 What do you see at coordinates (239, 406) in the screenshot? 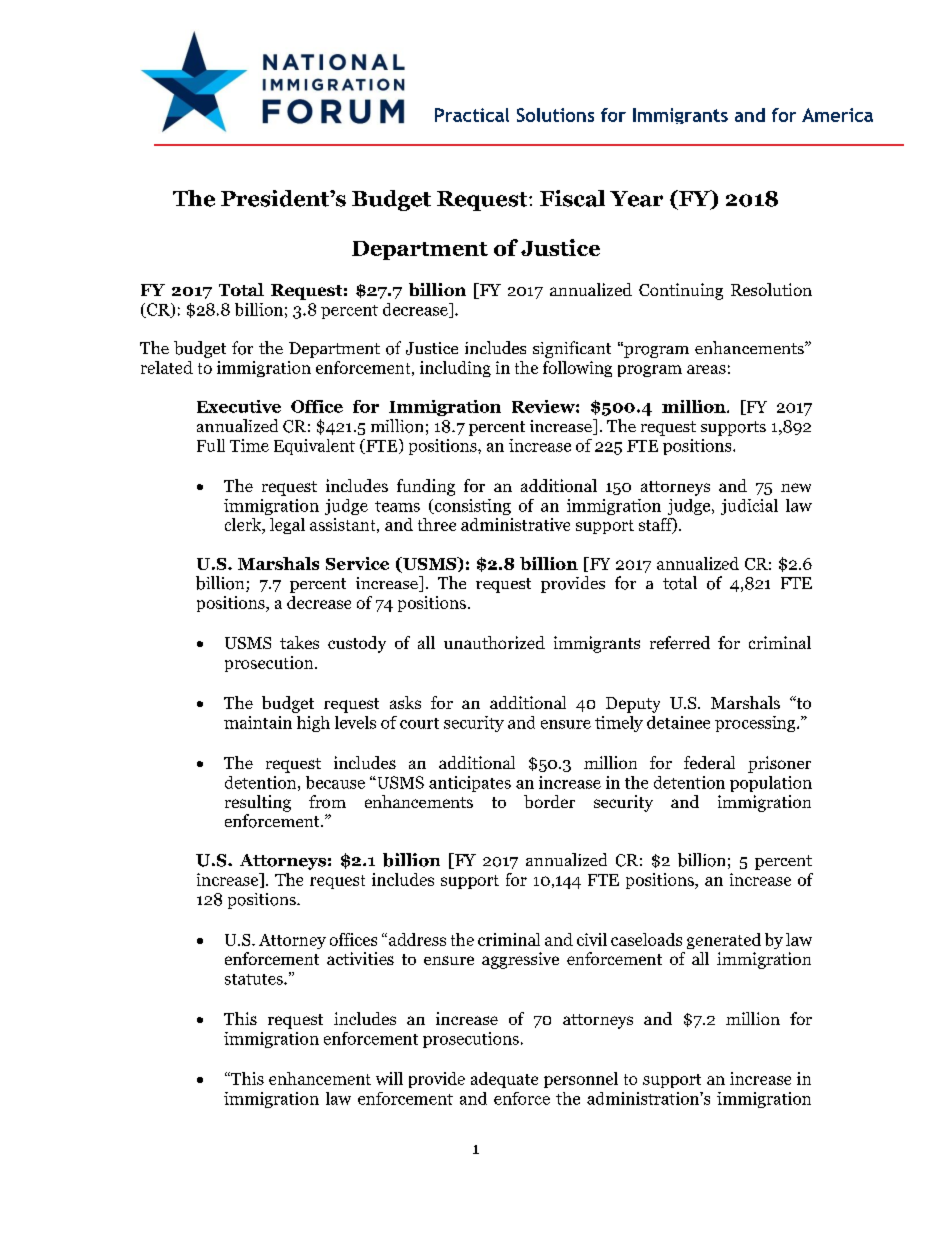
I see `Executive` at bounding box center [239, 406].
